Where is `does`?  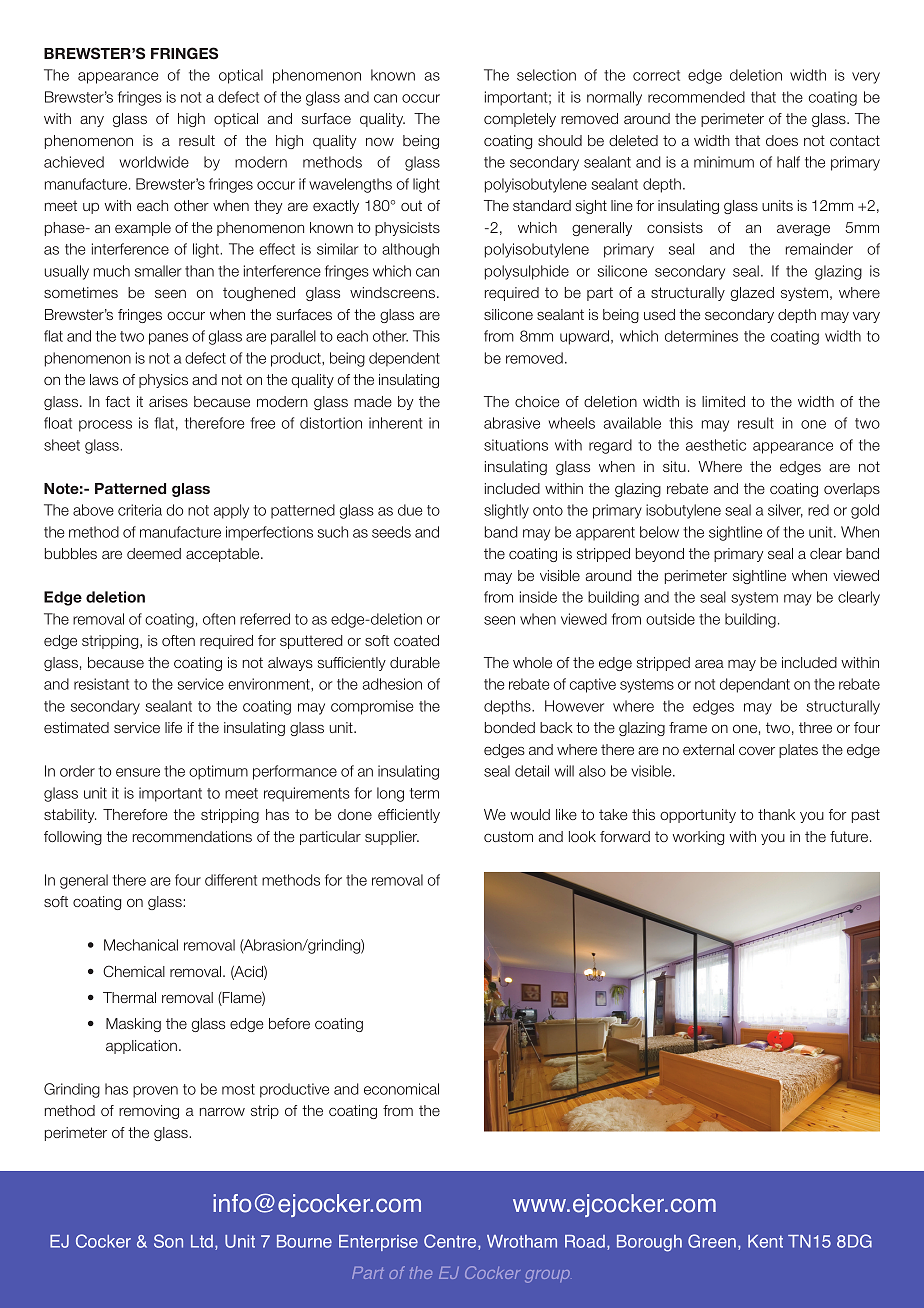 does is located at coordinates (782, 140).
